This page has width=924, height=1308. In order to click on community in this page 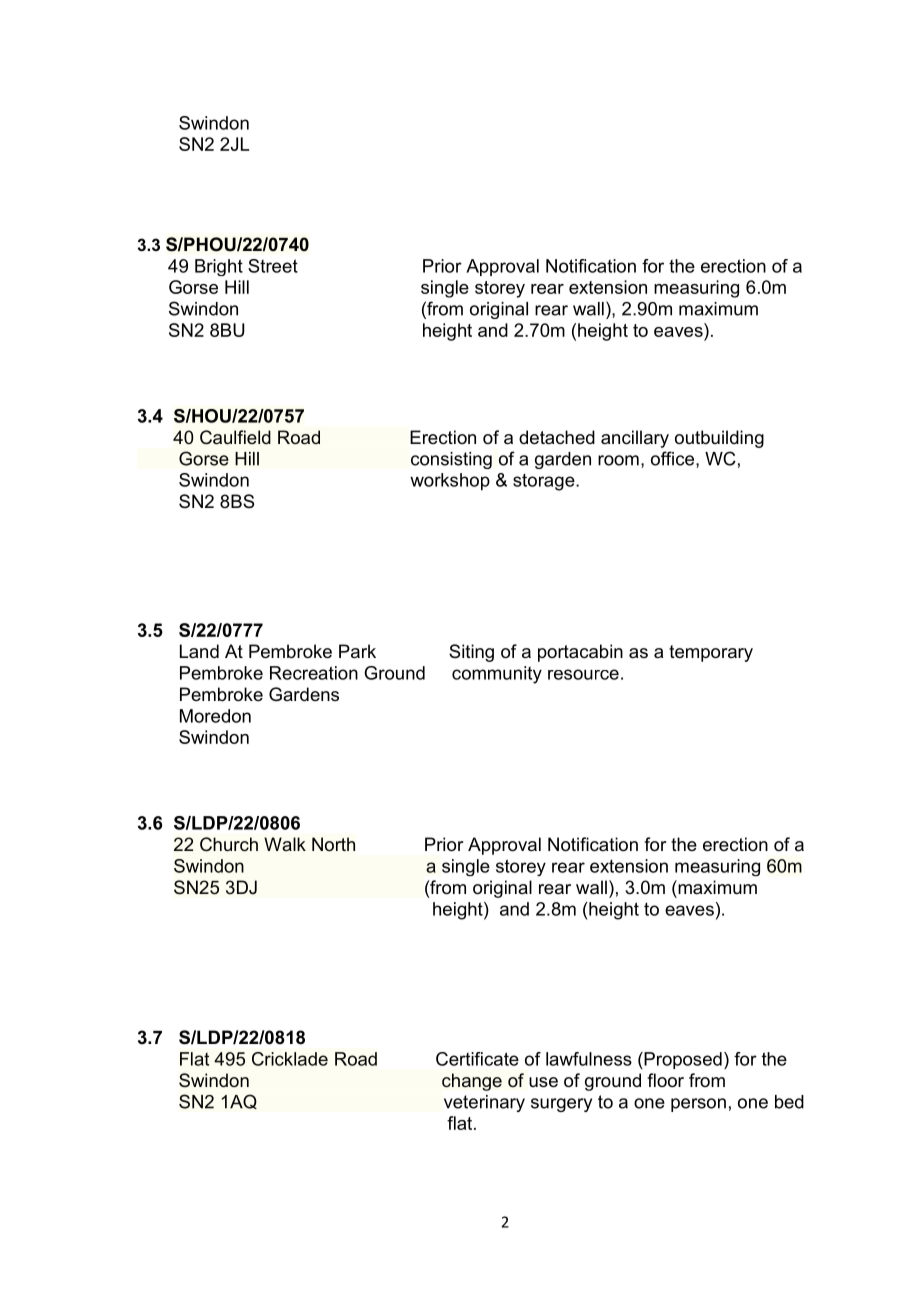, I will do `click(497, 675)`.
